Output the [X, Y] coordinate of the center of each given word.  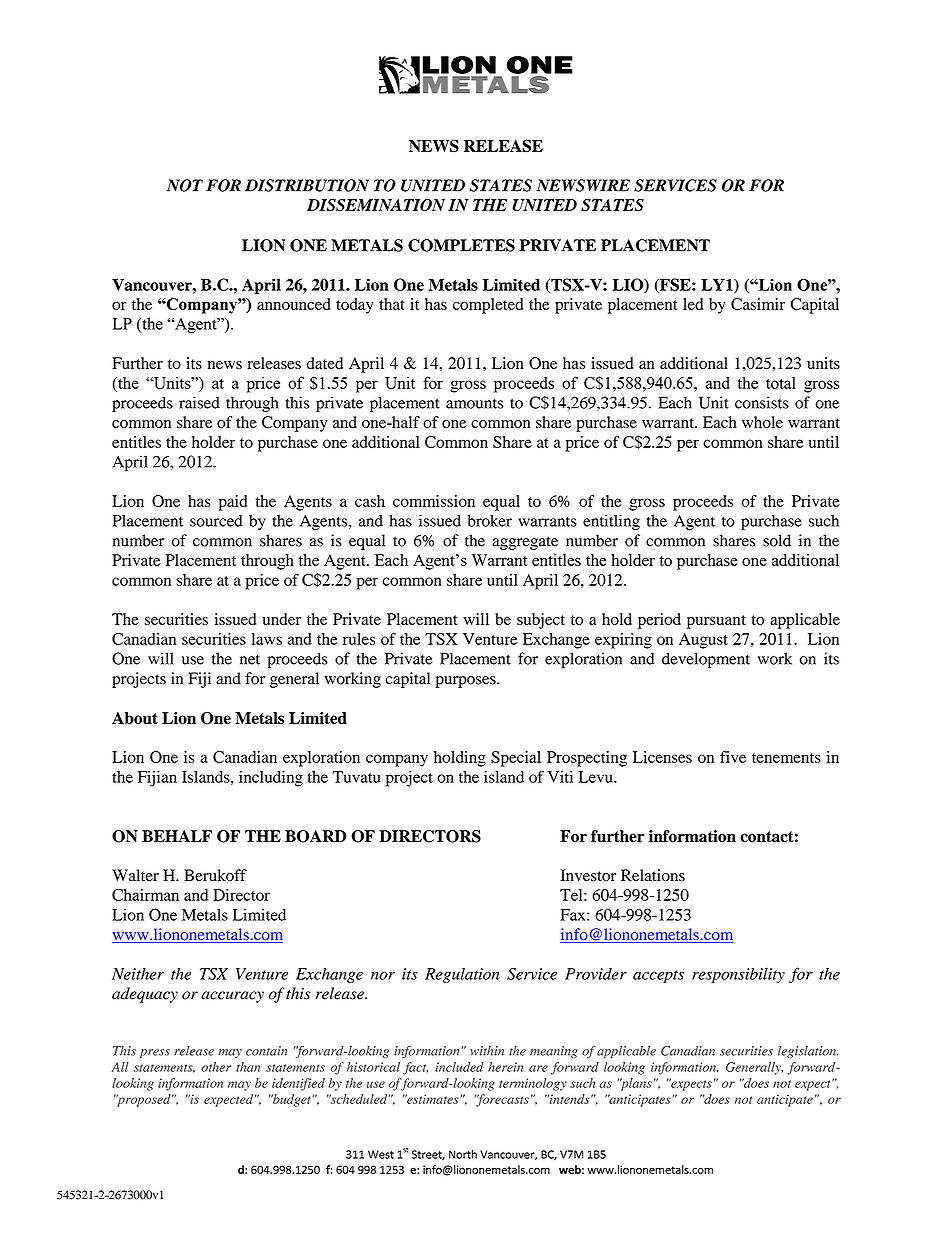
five [733, 757]
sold [777, 540]
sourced [216, 521]
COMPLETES [461, 245]
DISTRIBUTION [307, 185]
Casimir [758, 304]
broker [489, 520]
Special [516, 759]
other [216, 1067]
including [271, 779]
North [463, 1154]
